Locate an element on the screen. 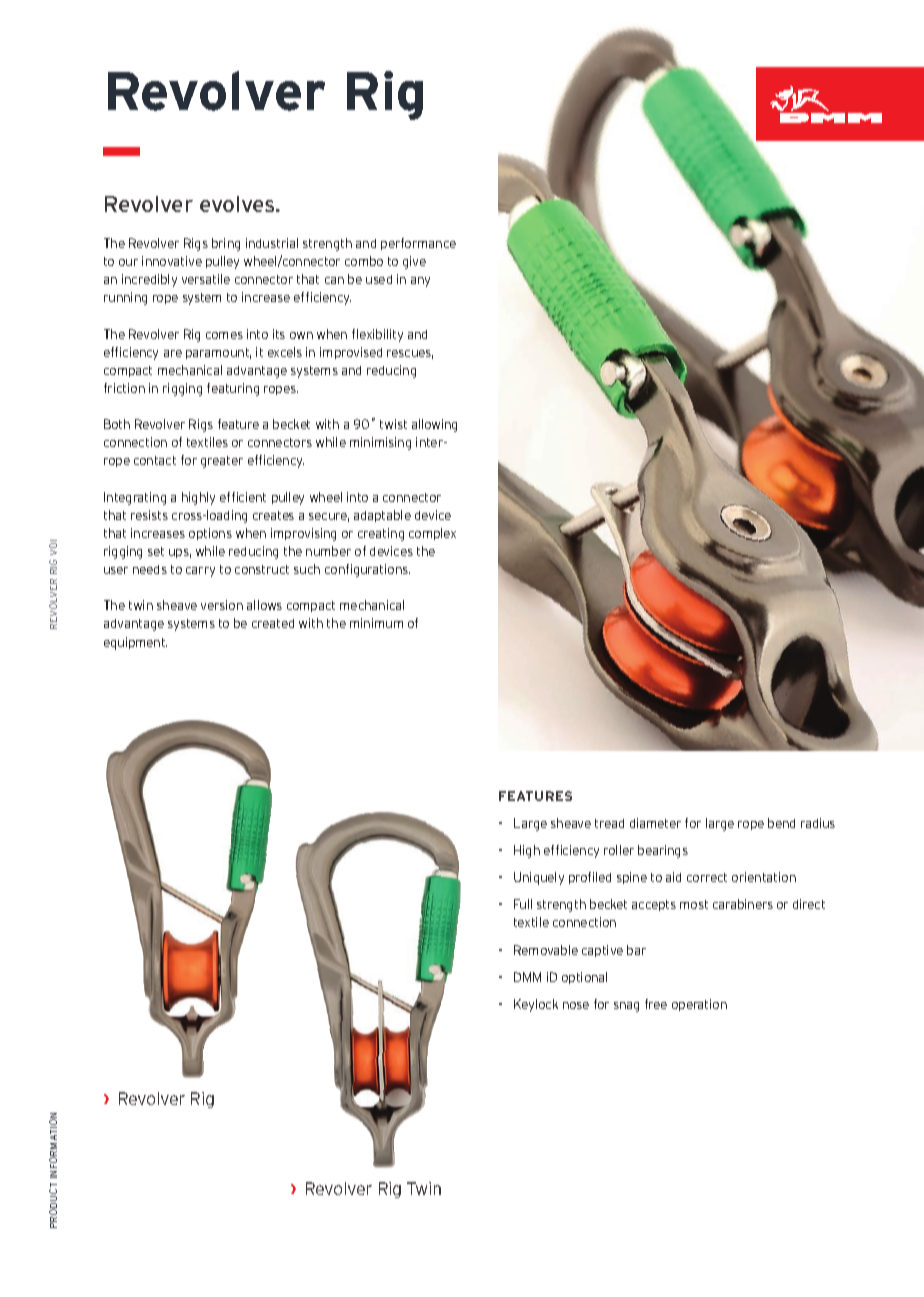 The width and height of the screenshot is (924, 1297). bring is located at coordinates (226, 244).
